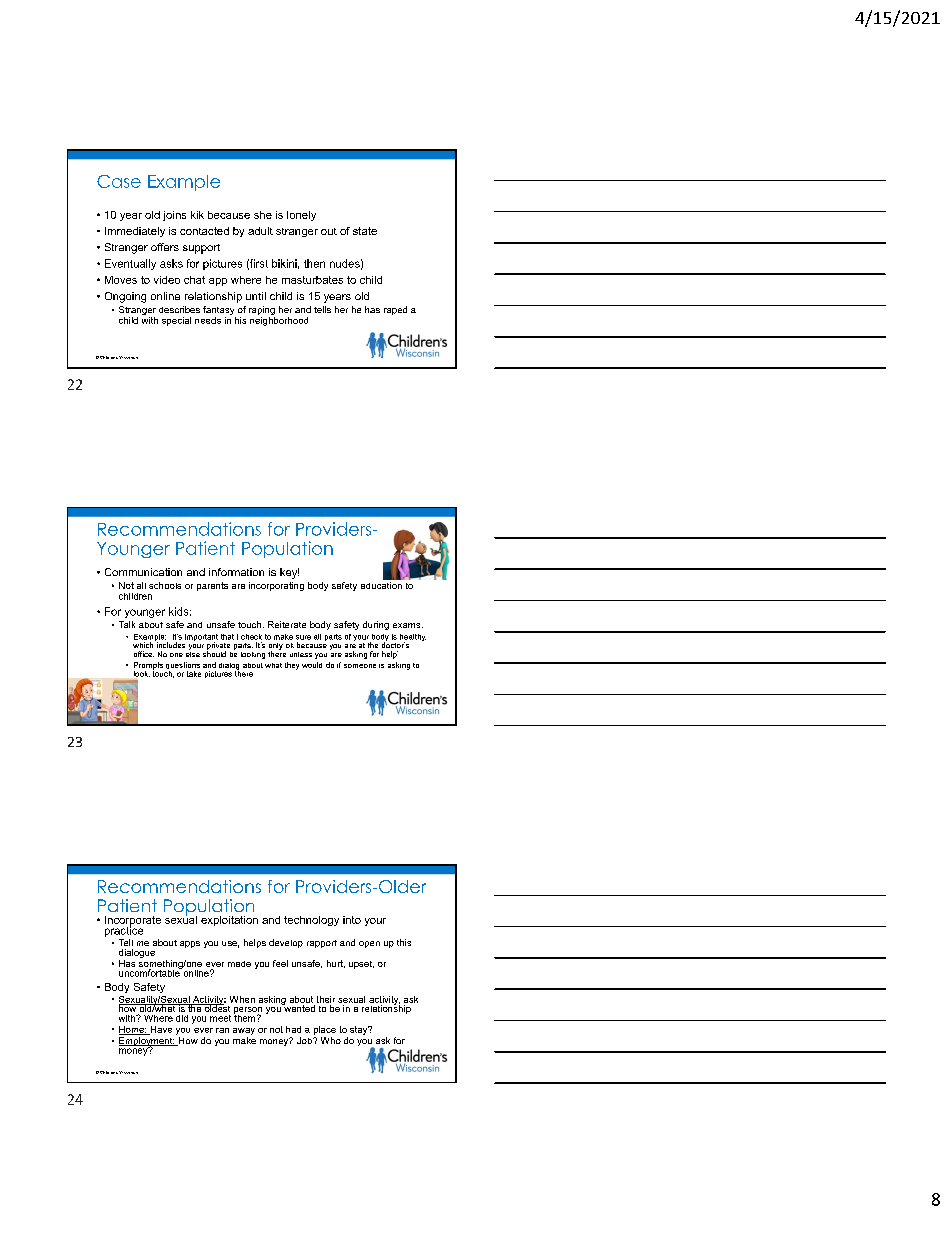 The width and height of the screenshot is (952, 1233). Describe the element at coordinates (263, 215) in the screenshot. I see `she` at that location.
